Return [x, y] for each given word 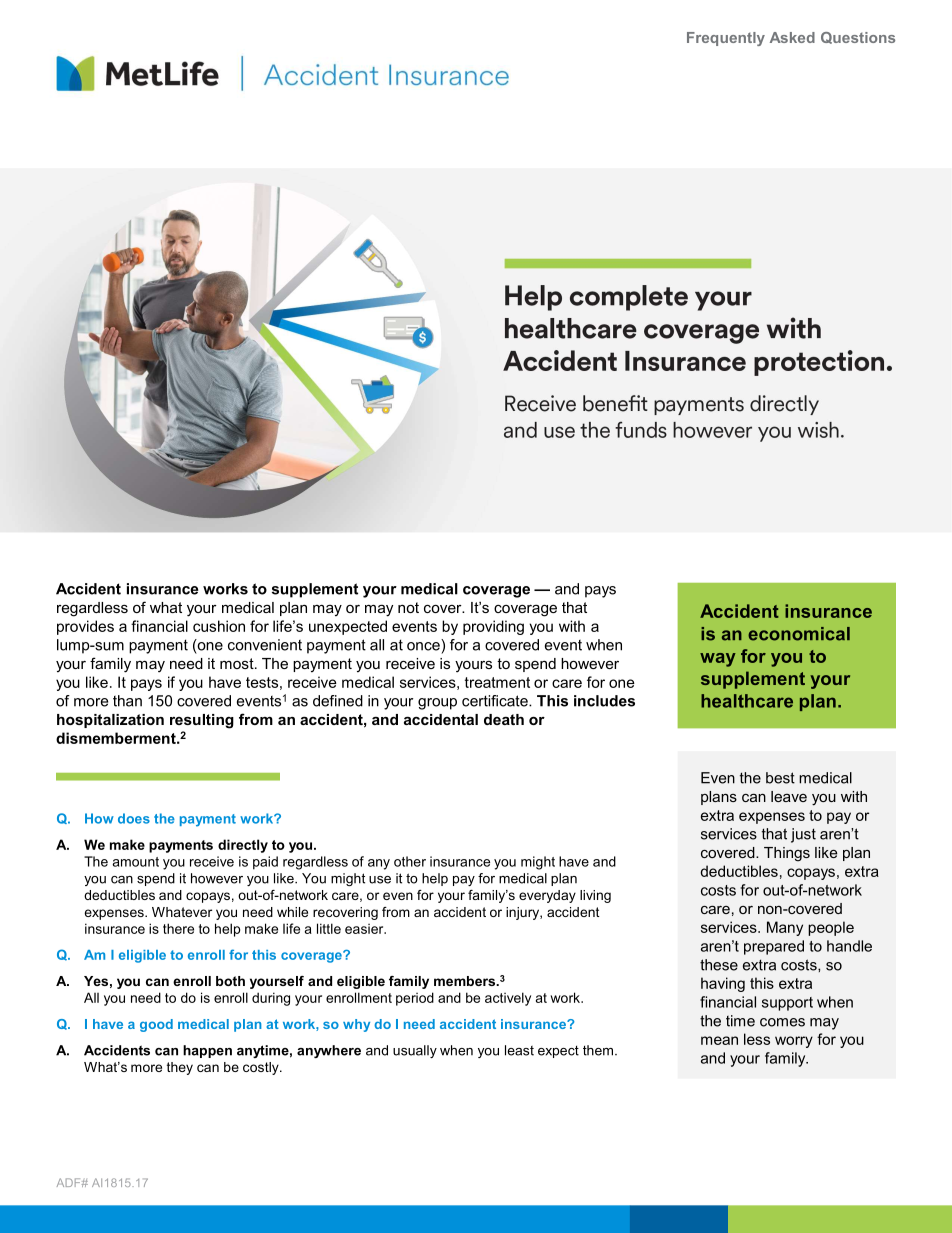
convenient [265, 645]
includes [604, 701]
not [408, 607]
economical [799, 634]
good [156, 1025]
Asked [792, 37]
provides [85, 627]
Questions [858, 38]
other [410, 861]
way [718, 660]
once [423, 646]
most [238, 663]
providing [493, 627]
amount [135, 862]
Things [787, 854]
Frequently [726, 39]
